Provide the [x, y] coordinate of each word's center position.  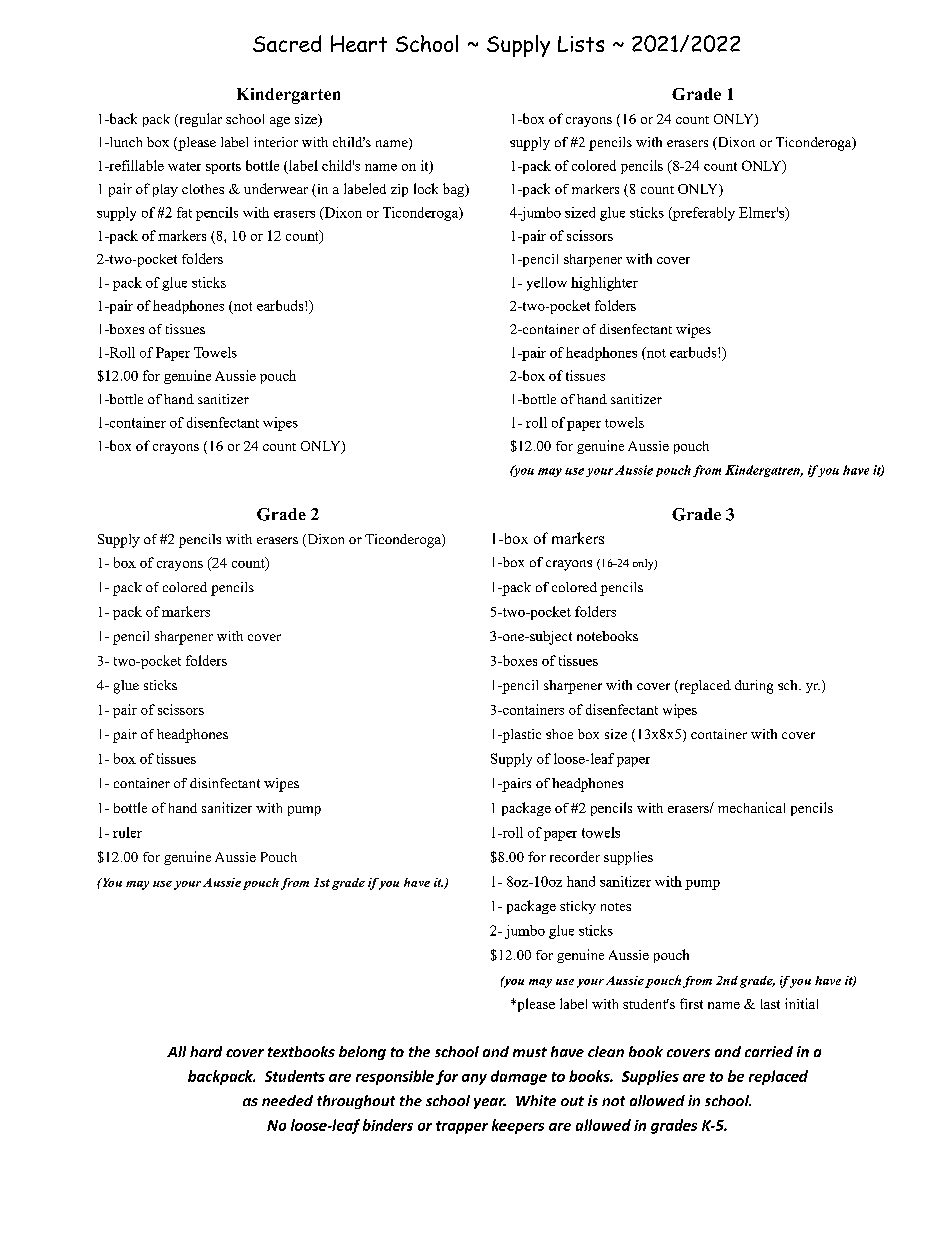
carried [769, 1051]
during [754, 687]
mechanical [751, 807]
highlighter [604, 284]
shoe [559, 734]
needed [287, 1100]
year [490, 1103]
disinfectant [225, 783]
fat [184, 212]
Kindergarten [288, 96]
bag [455, 190]
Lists [581, 44]
